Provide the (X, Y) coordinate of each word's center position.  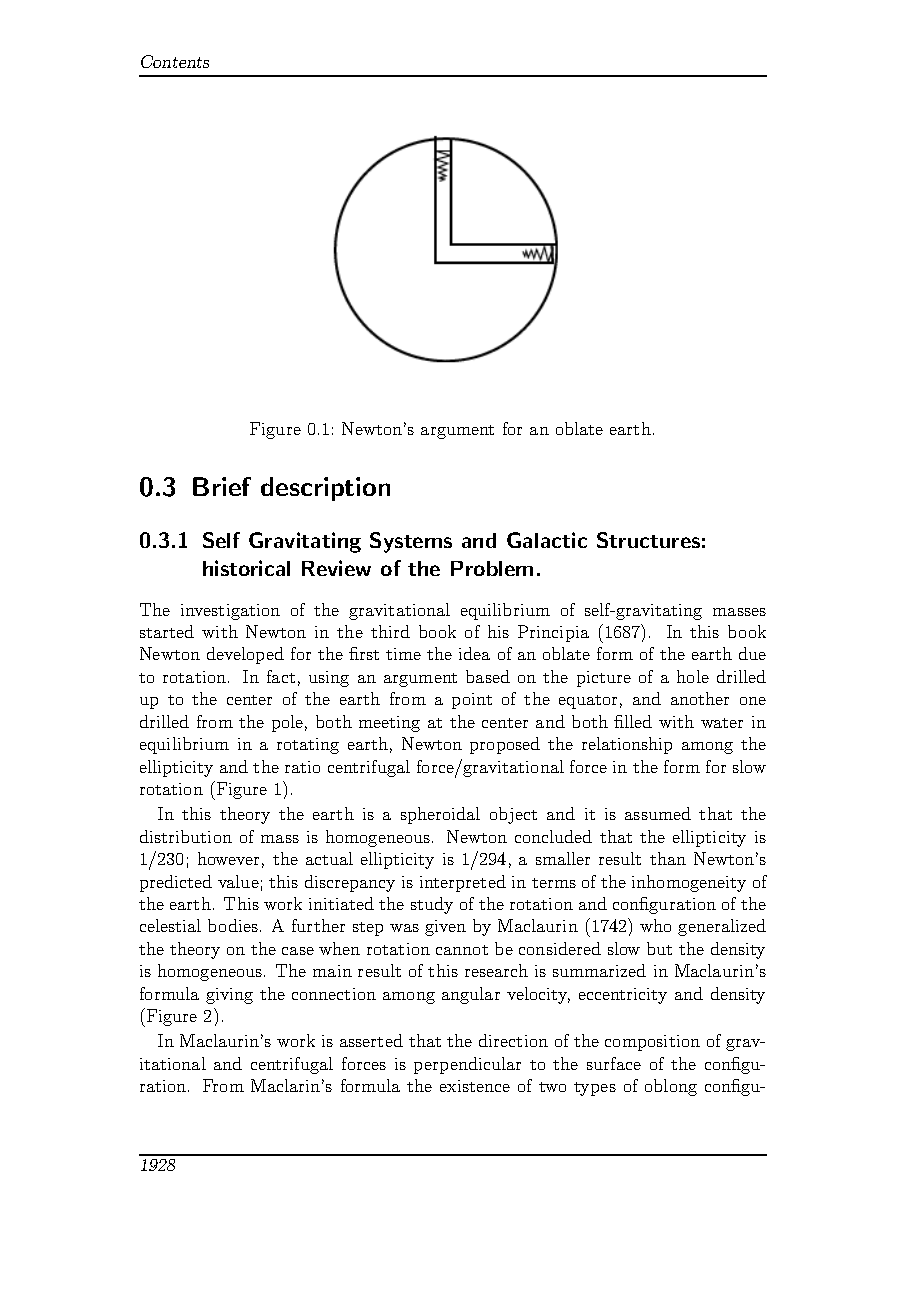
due (752, 653)
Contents (175, 61)
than (668, 858)
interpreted (463, 883)
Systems (411, 542)
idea (474, 653)
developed (245, 655)
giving (229, 996)
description (325, 489)
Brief (222, 486)
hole (693, 676)
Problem (492, 568)
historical (246, 568)
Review (336, 568)
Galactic (547, 540)
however (228, 858)
